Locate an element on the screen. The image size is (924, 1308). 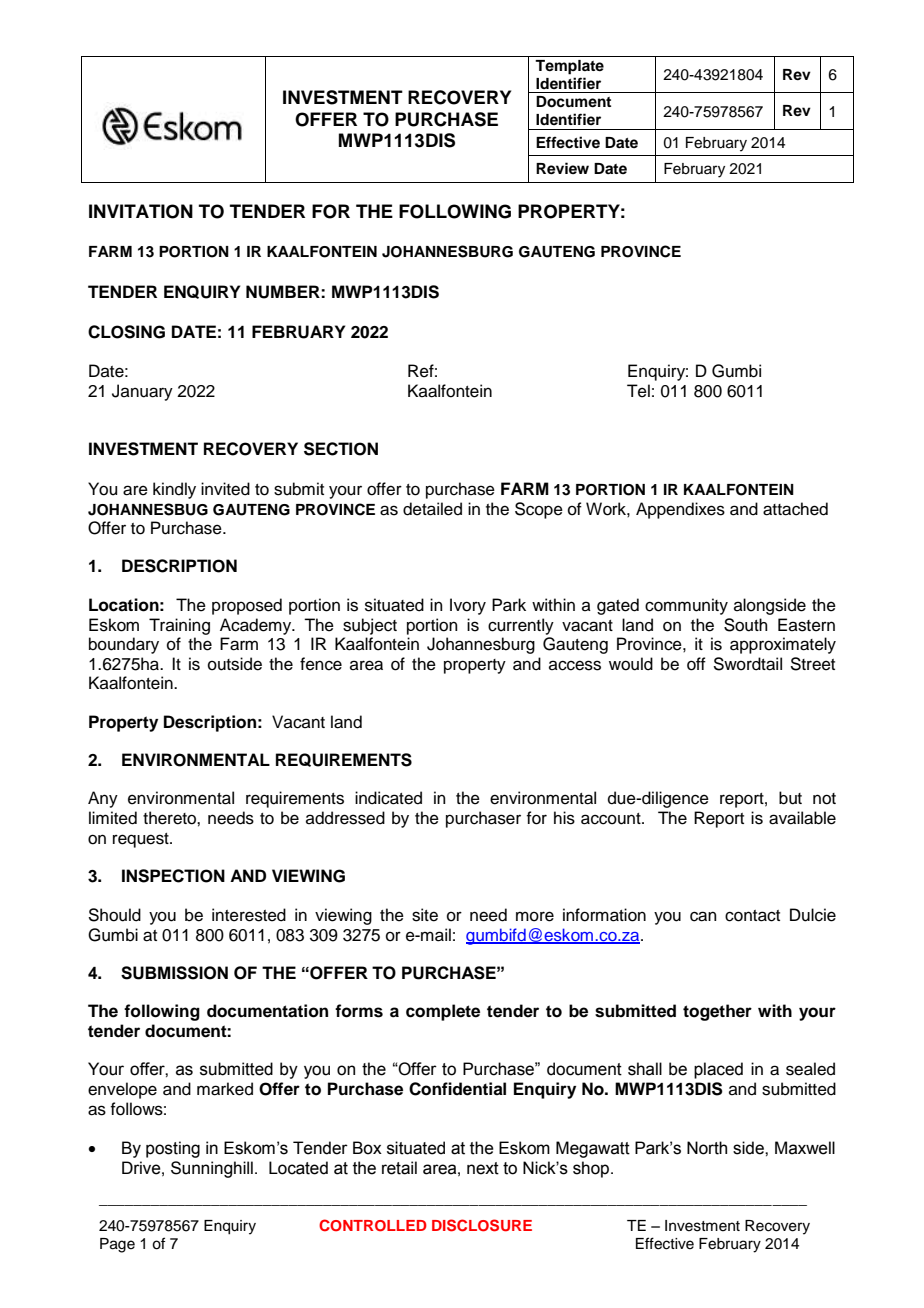
INSPECTION is located at coordinates (173, 876).
